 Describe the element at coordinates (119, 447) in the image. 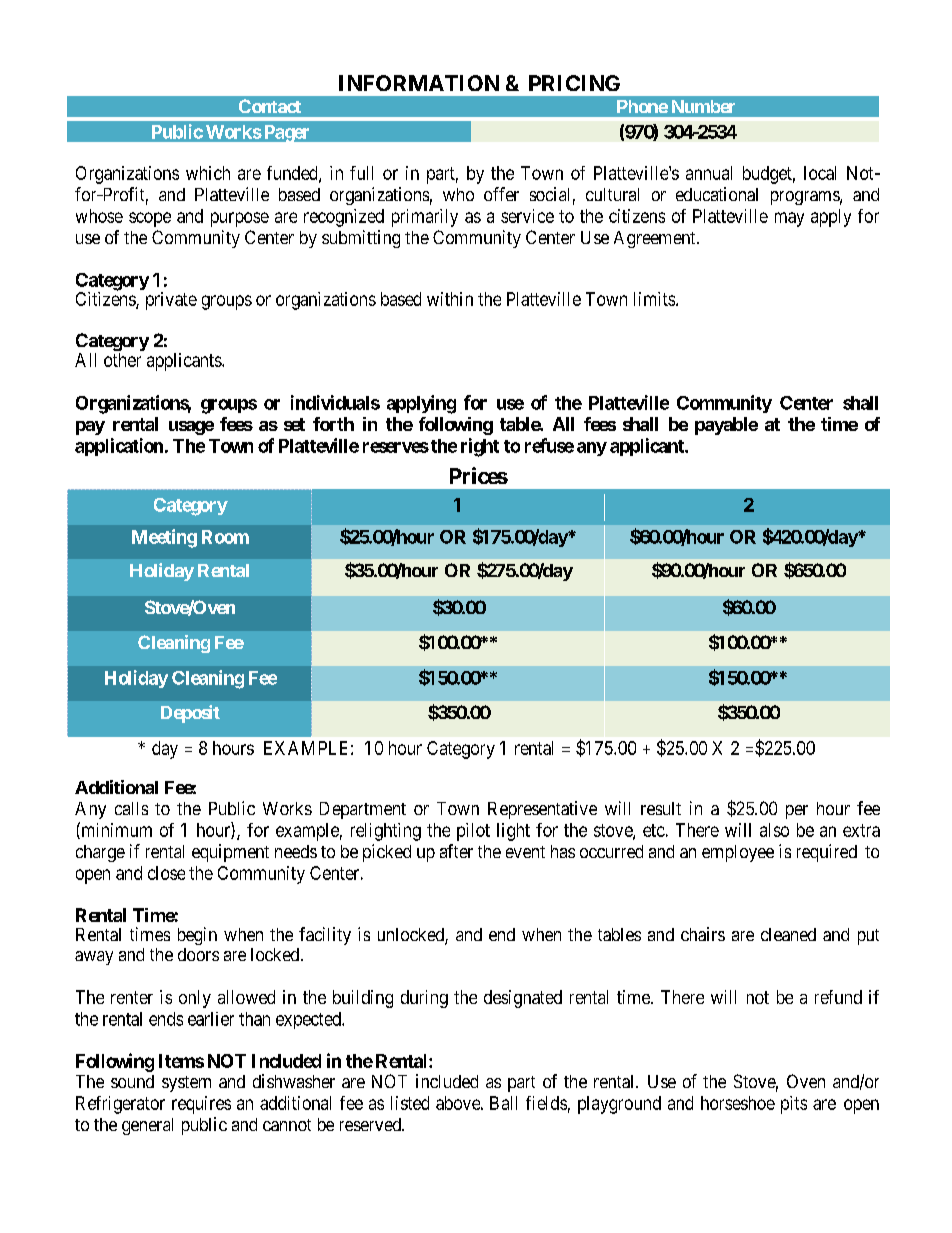

I see `application` at that location.
